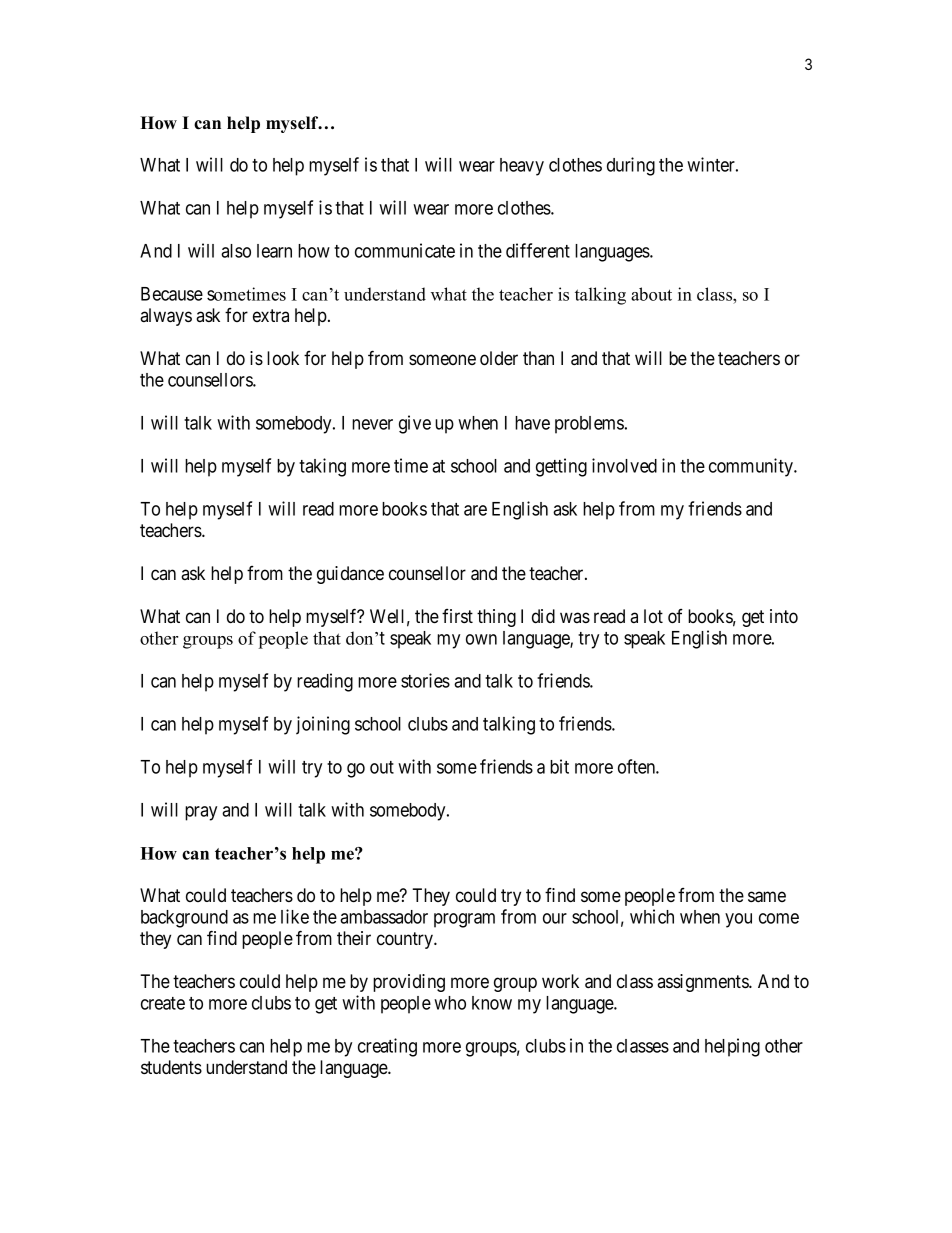  Describe the element at coordinates (236, 251) in the page. I see `also` at that location.
